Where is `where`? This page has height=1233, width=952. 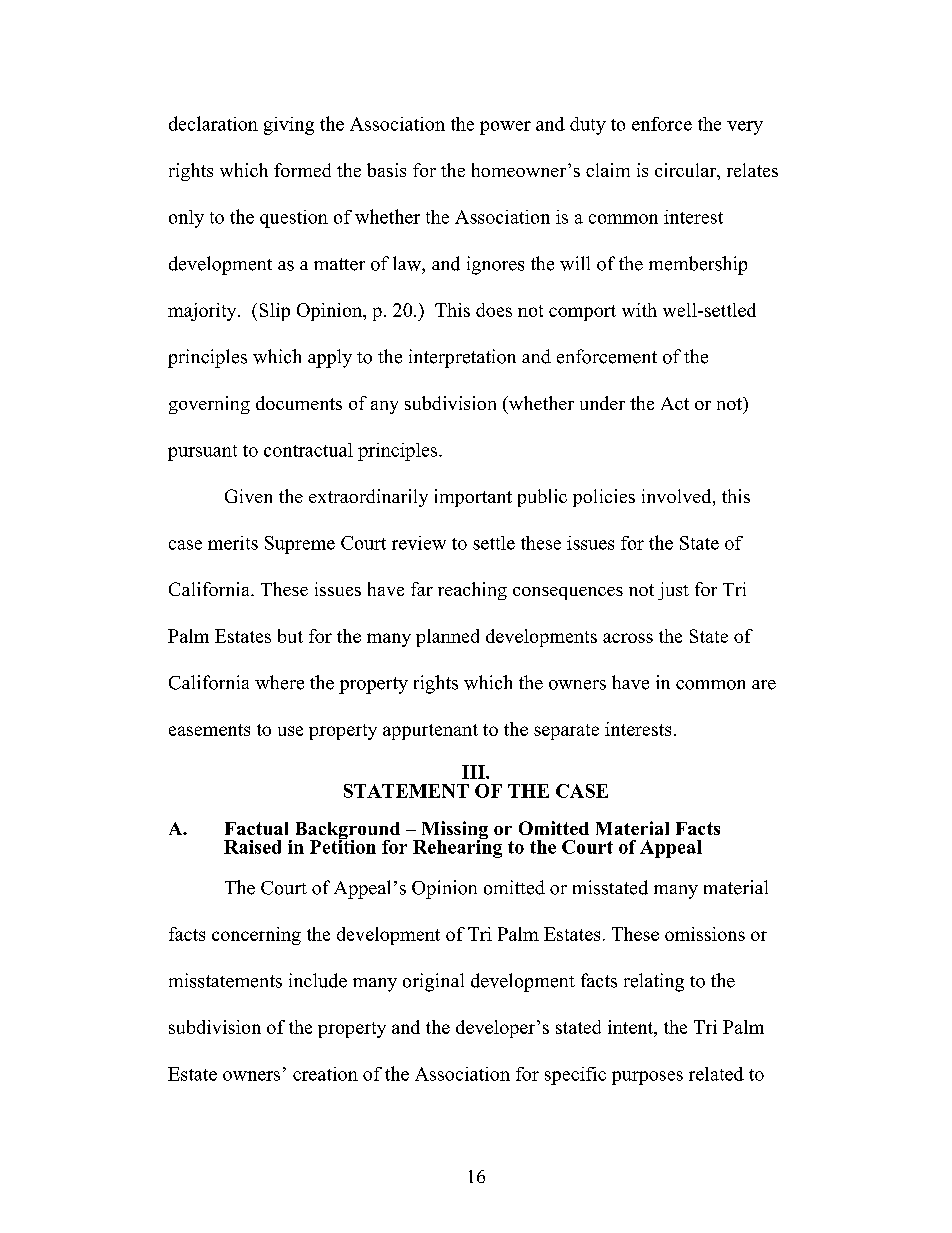 where is located at coordinates (279, 682).
